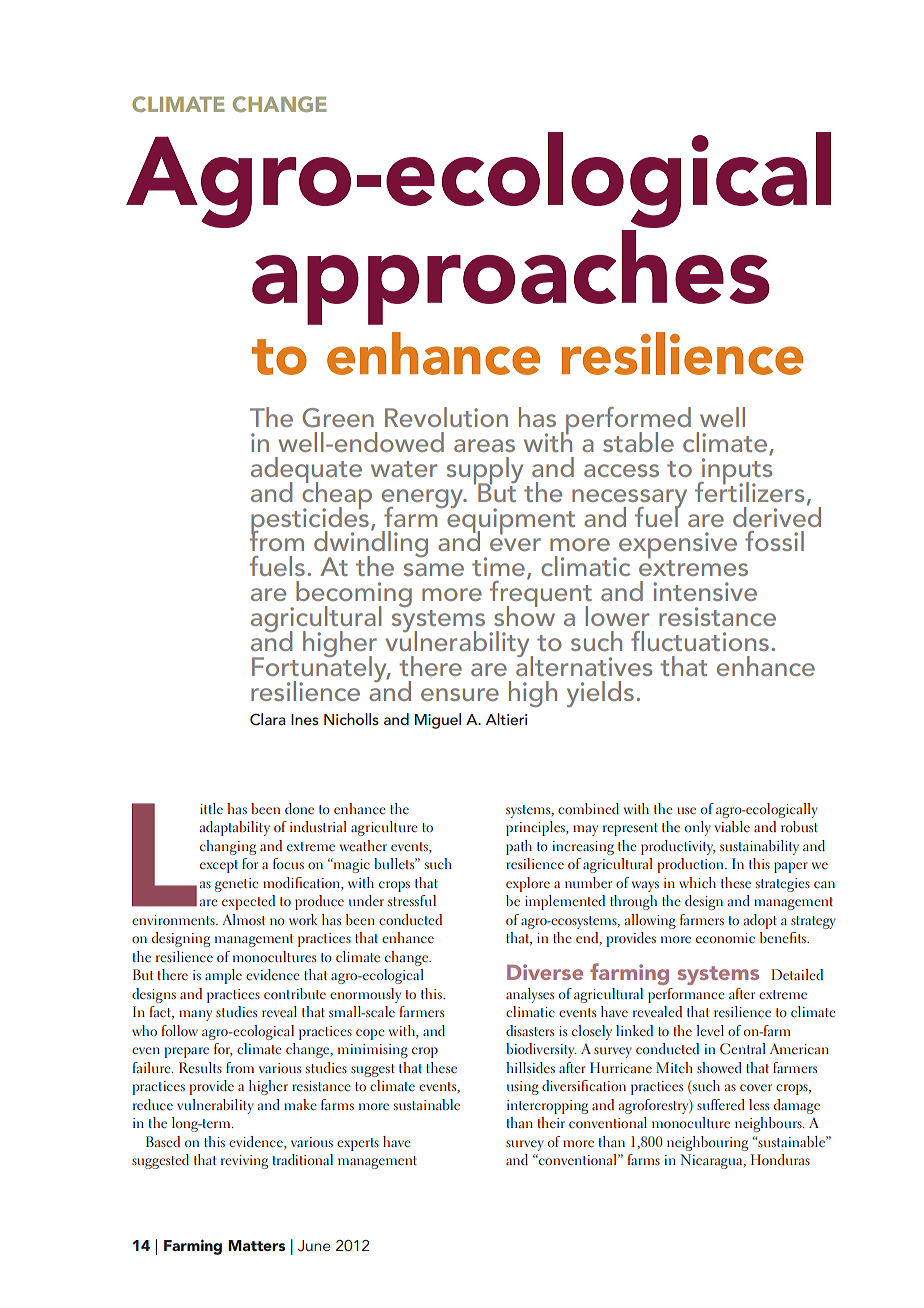 Image resolution: width=924 pixels, height=1308 pixels. I want to click on reviving, so click(244, 1162).
